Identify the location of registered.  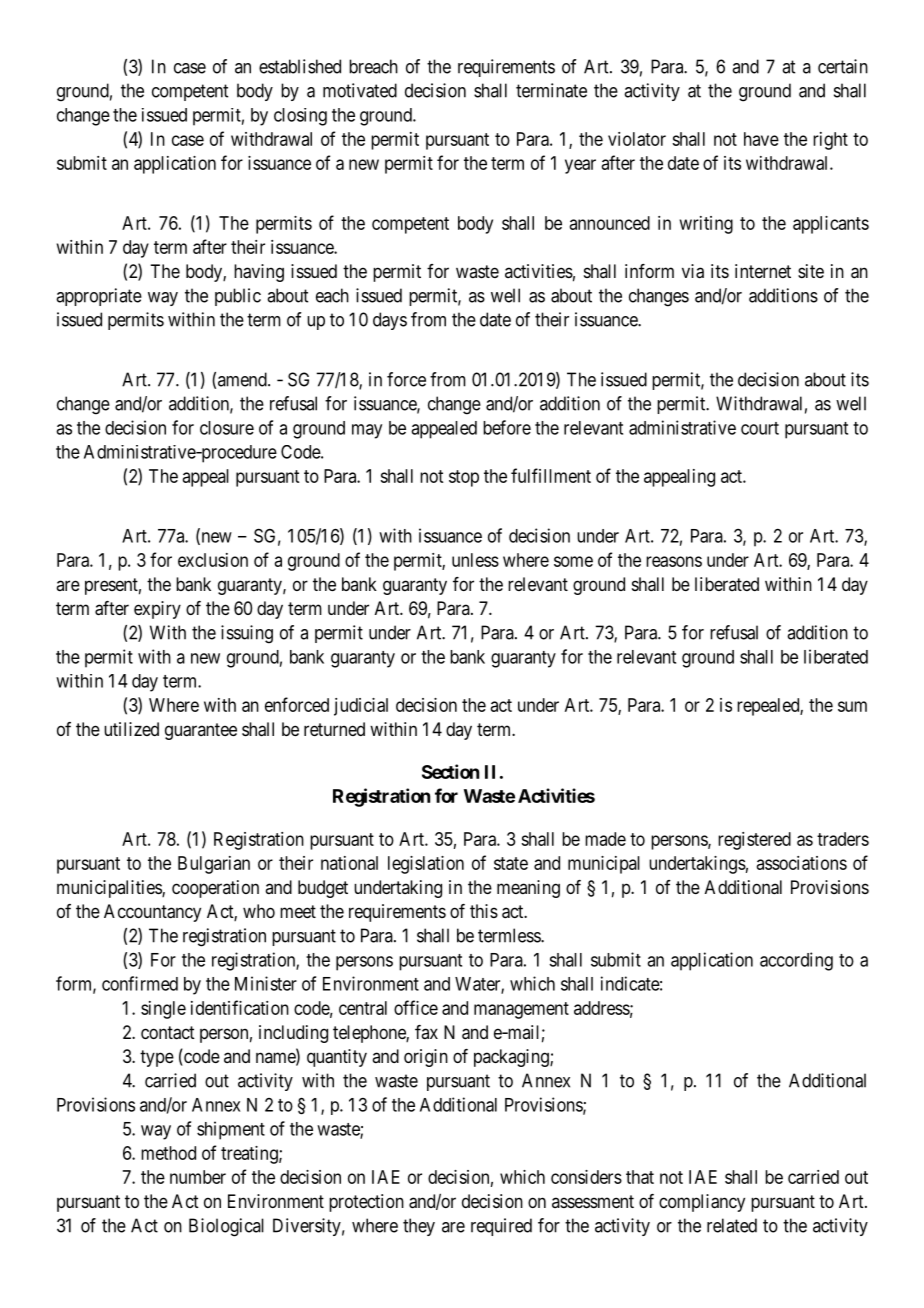
(754, 841).
